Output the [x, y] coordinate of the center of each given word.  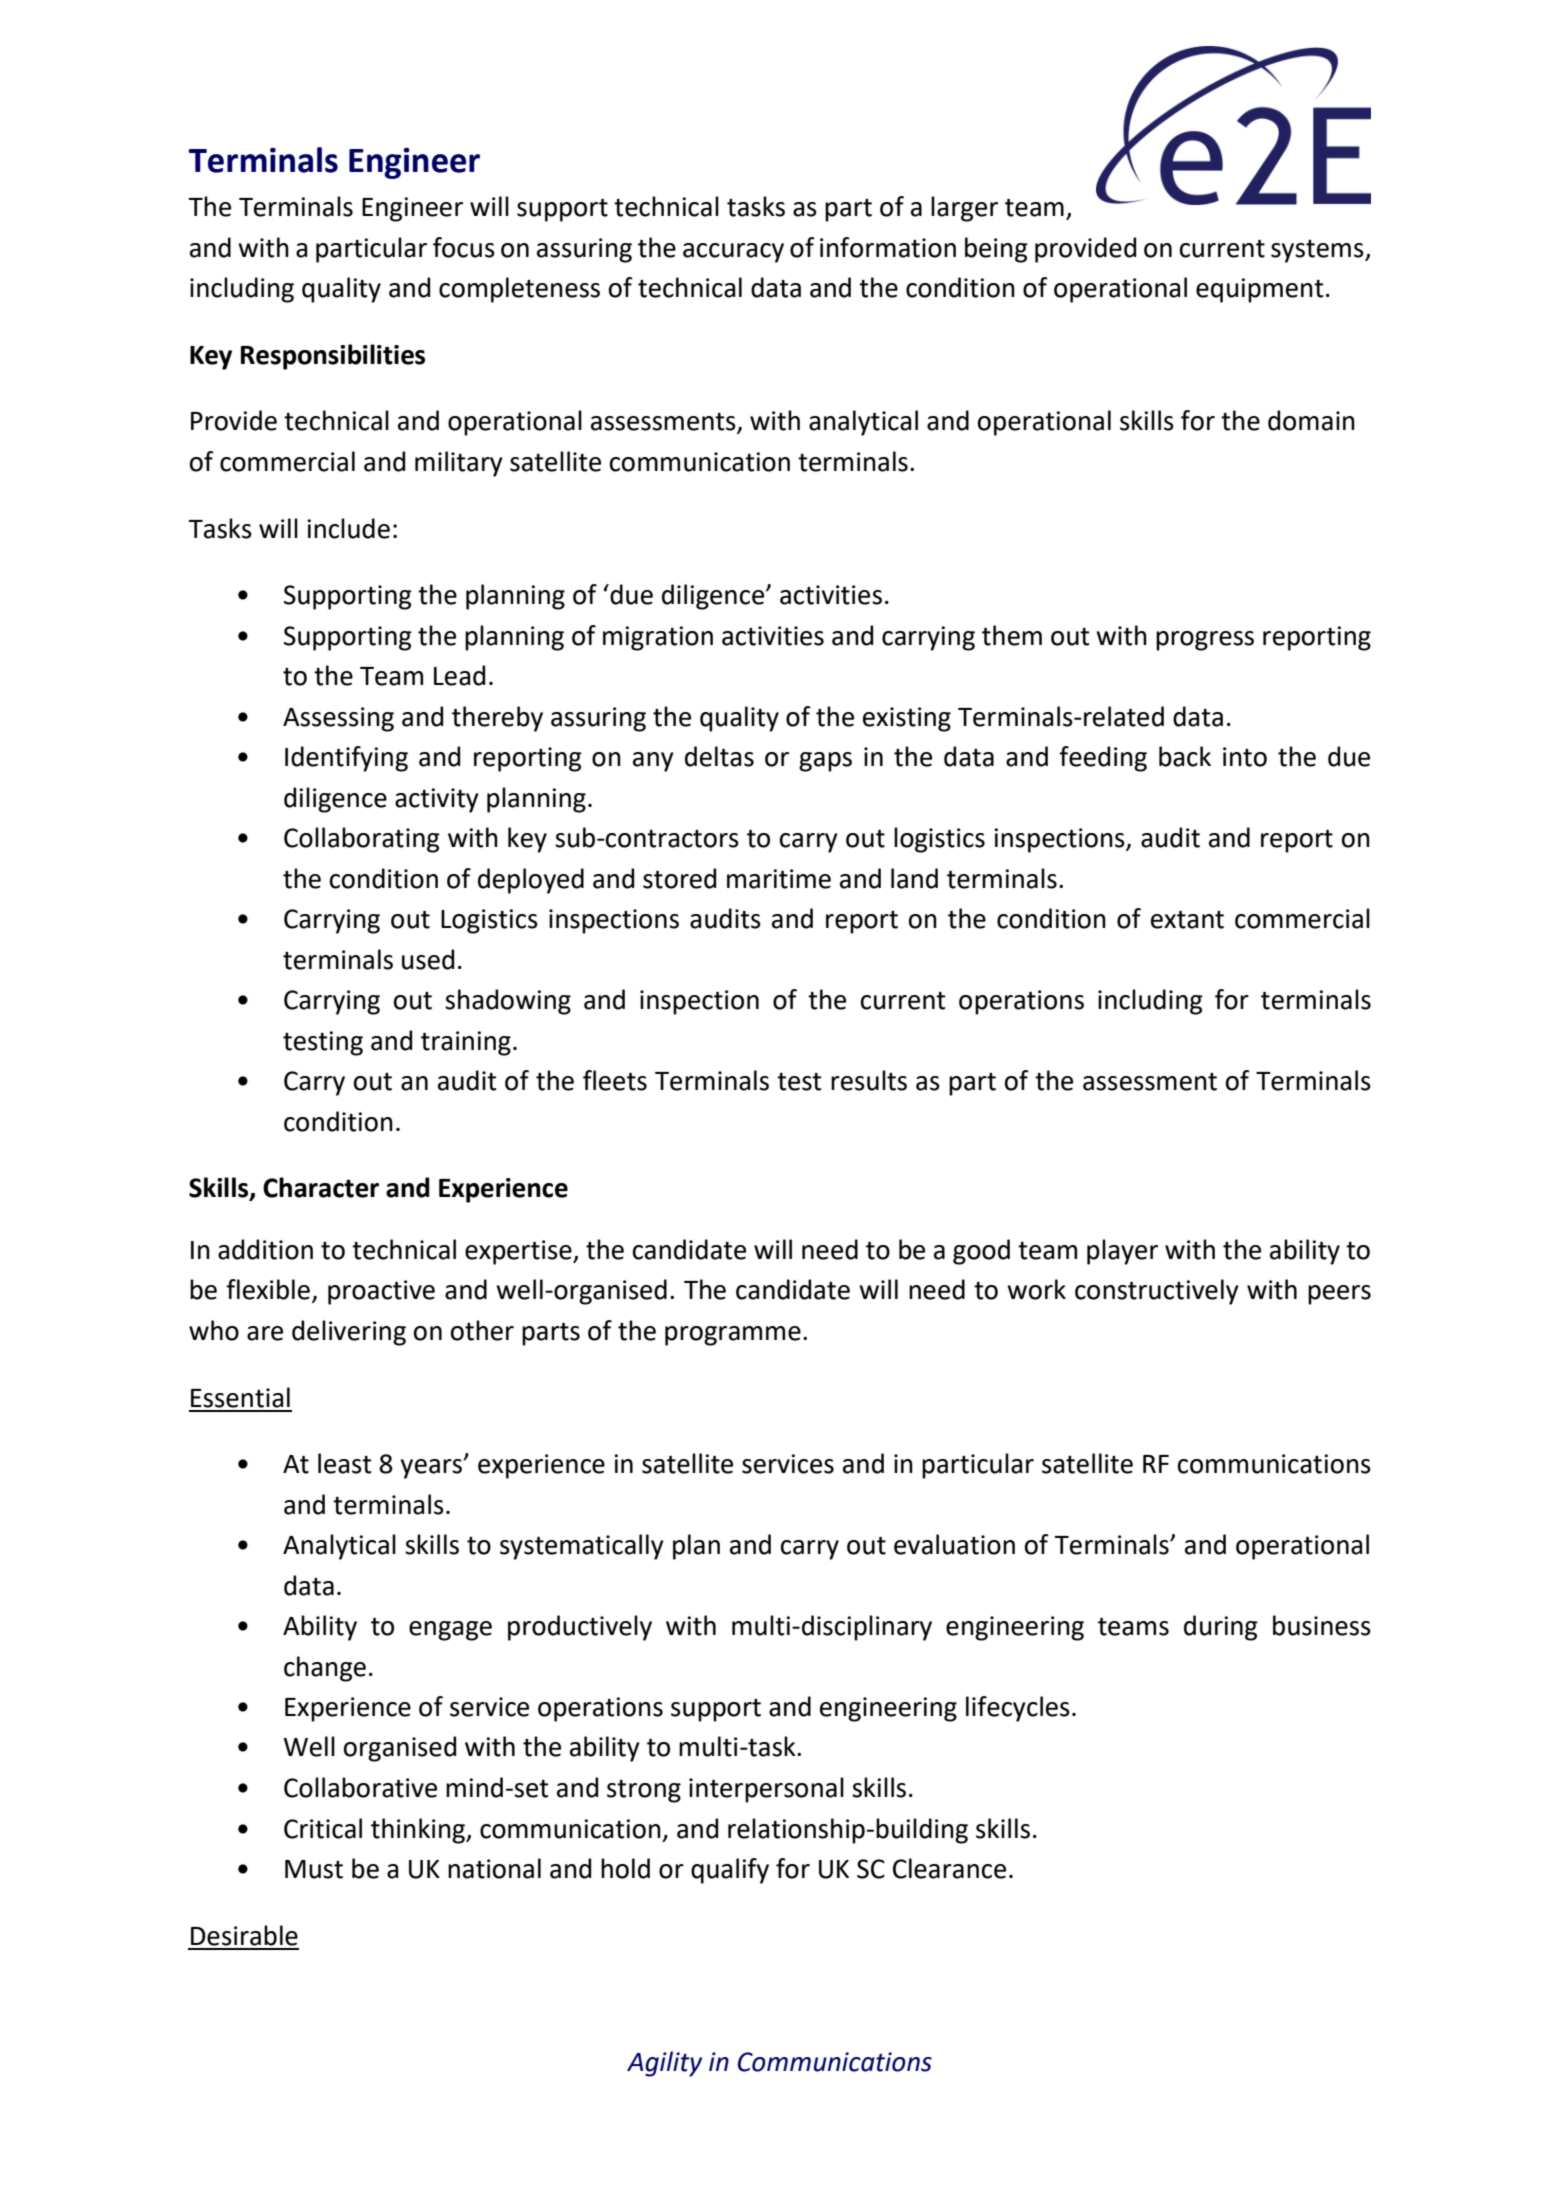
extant [1187, 920]
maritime [779, 879]
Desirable [244, 1935]
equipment [1260, 290]
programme [733, 1336]
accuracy [733, 253]
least [345, 1463]
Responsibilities [333, 357]
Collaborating [362, 840]
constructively [1157, 1292]
